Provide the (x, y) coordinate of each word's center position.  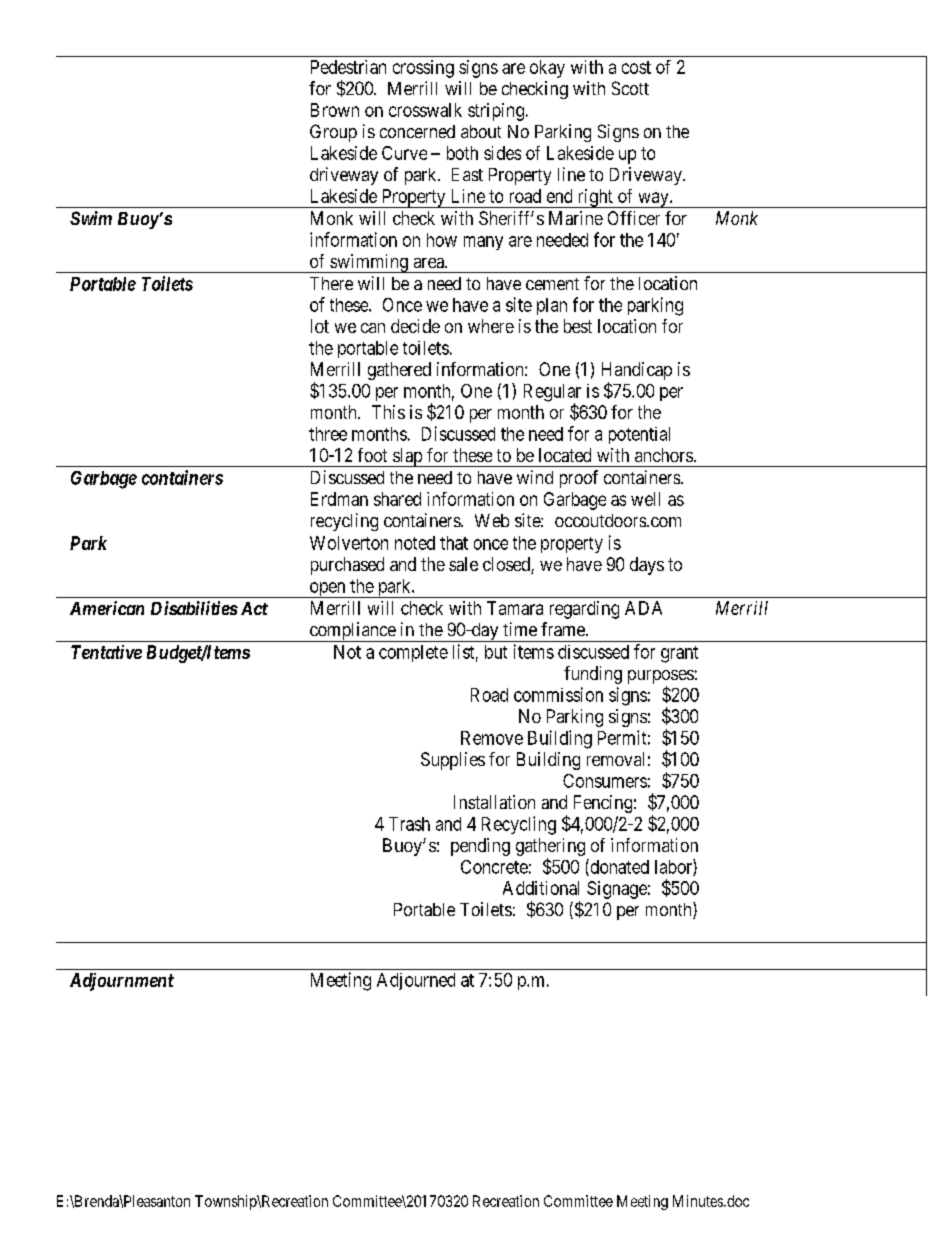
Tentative (106, 652)
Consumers (605, 781)
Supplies (453, 761)
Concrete (494, 867)
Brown (335, 110)
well (645, 499)
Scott (630, 88)
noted (415, 543)
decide (415, 326)
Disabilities (194, 608)
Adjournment (122, 982)
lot (320, 326)
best (578, 326)
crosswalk (425, 110)
